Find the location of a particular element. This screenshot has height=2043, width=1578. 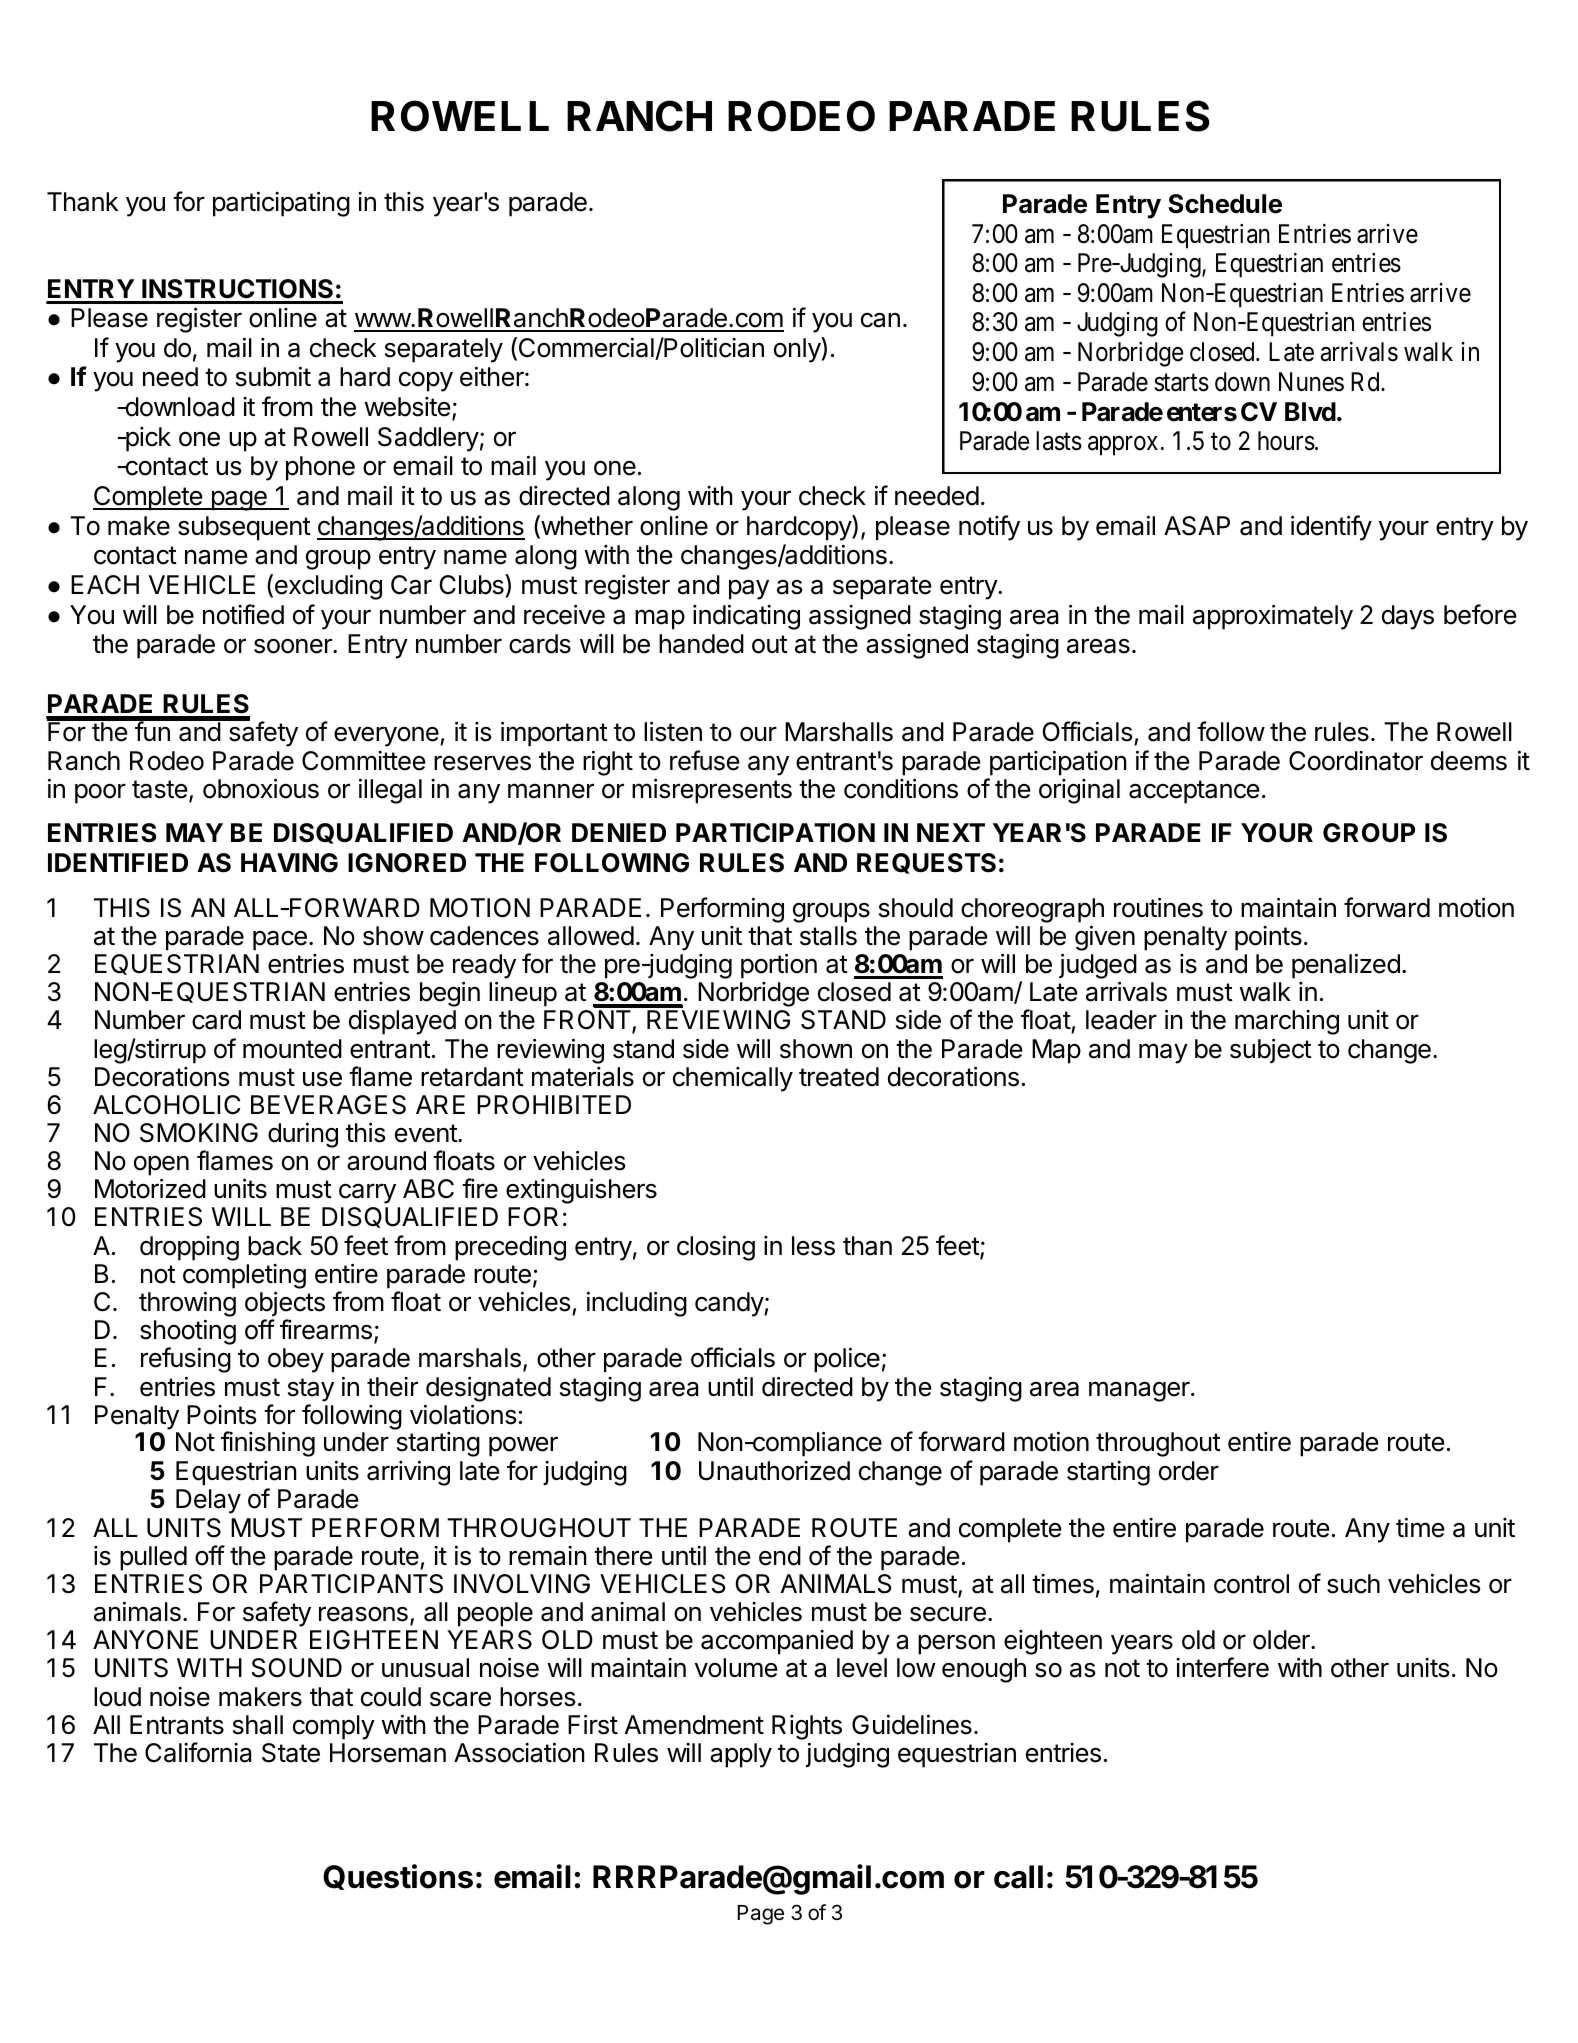

State is located at coordinates (291, 1753).
